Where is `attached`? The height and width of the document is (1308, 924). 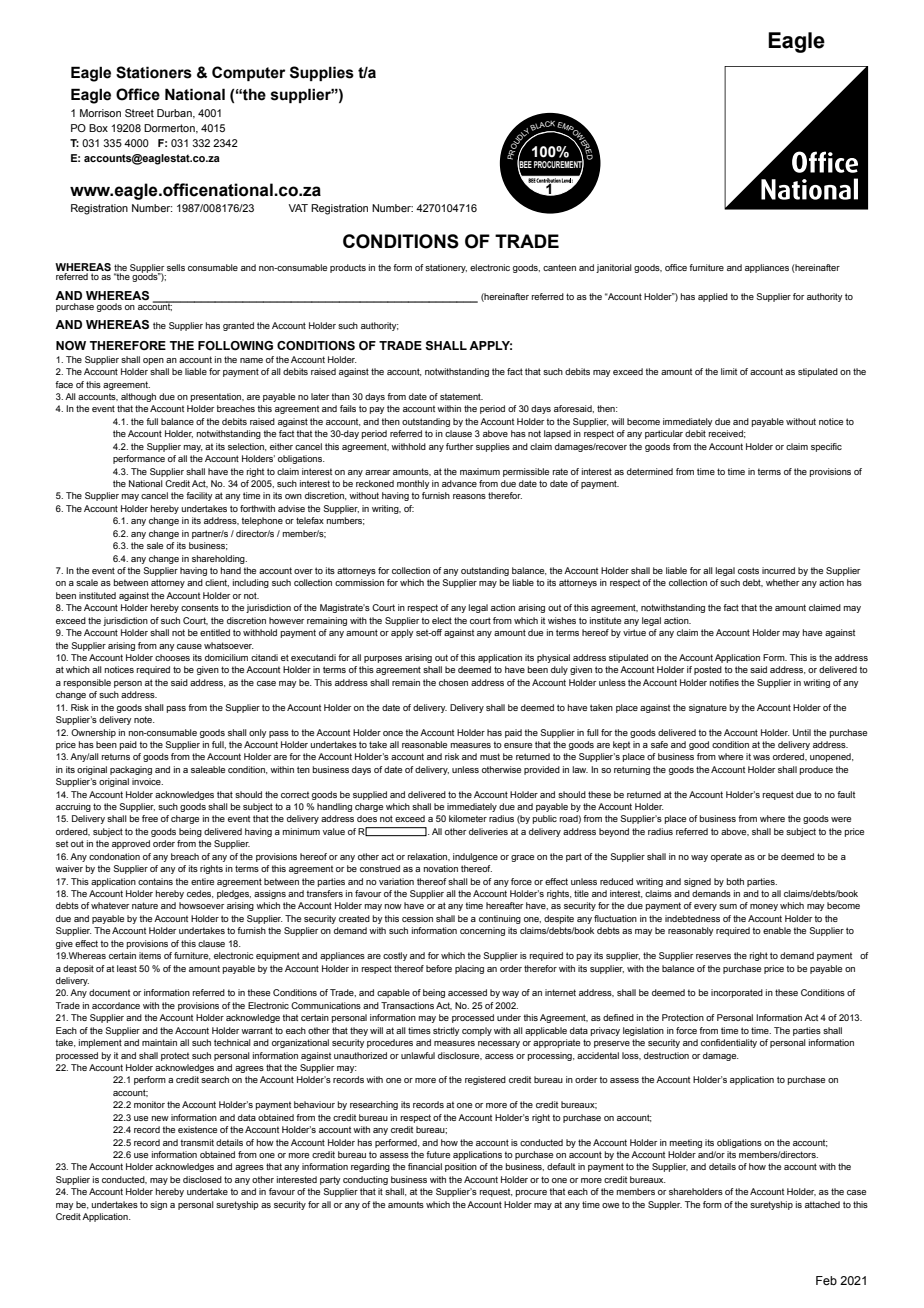 attached is located at coordinates (822, 1204).
